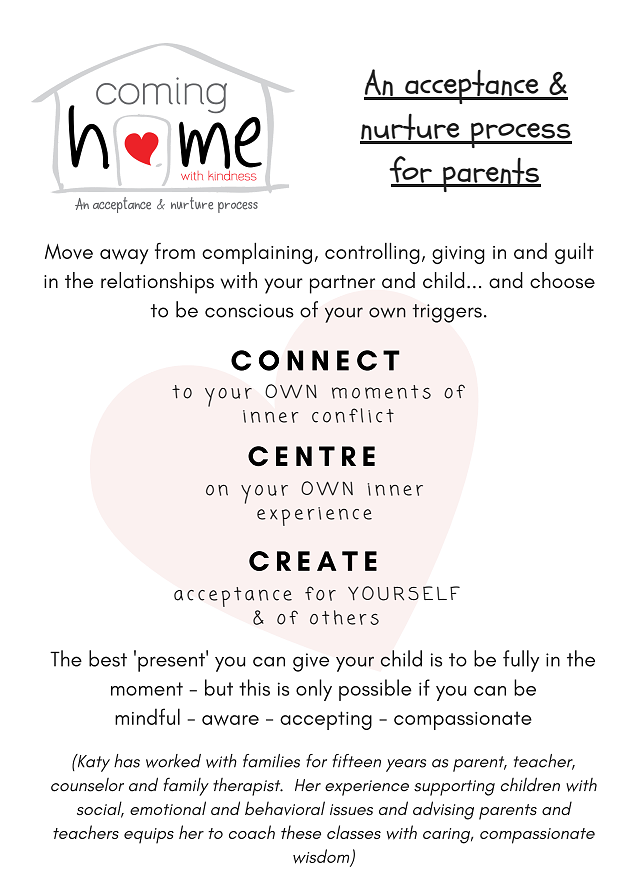 Image resolution: width=637 pixels, height=892 pixels. I want to click on process, so click(520, 135).
